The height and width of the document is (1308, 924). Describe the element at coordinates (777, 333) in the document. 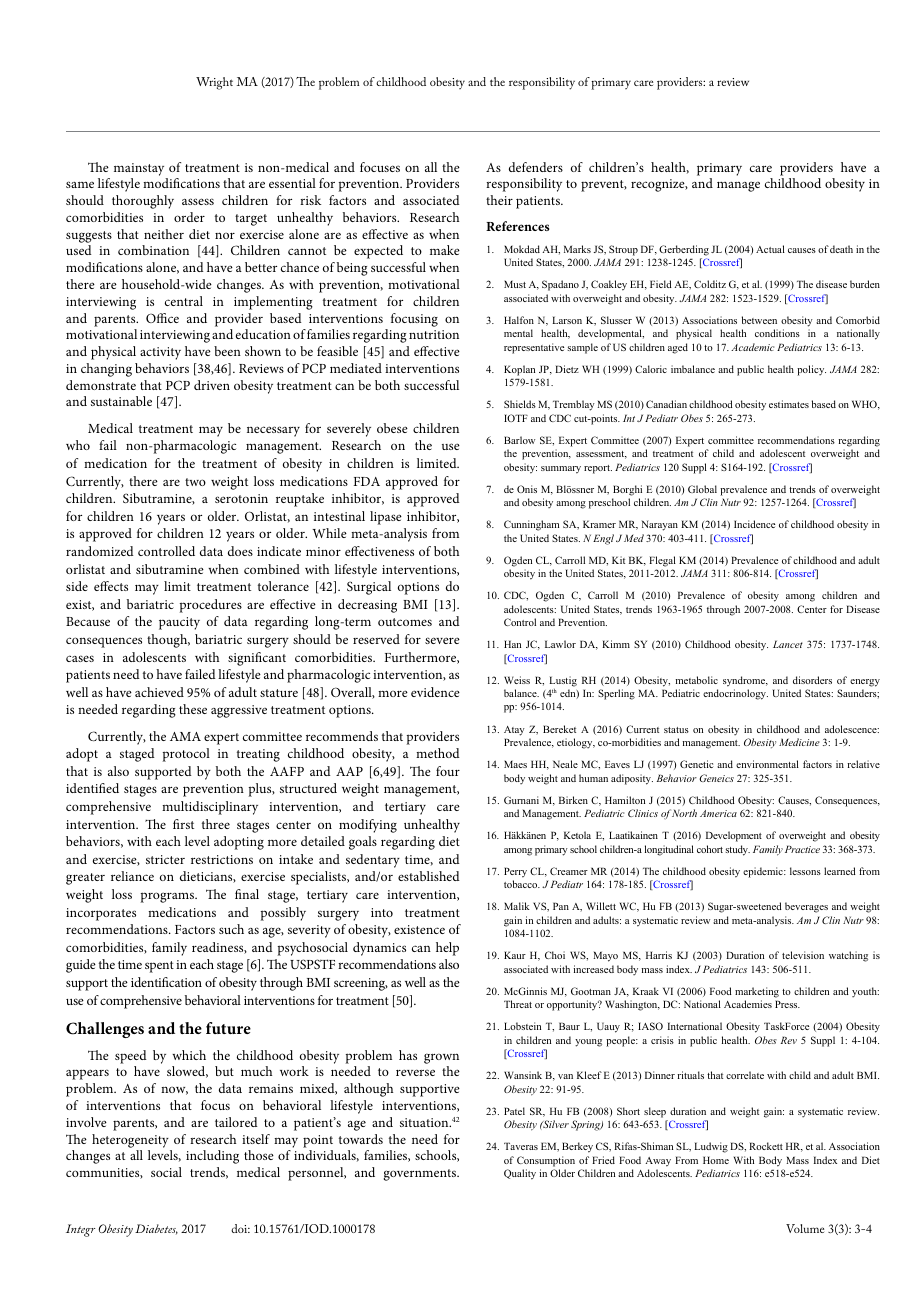

I see `conditions` at that location.
